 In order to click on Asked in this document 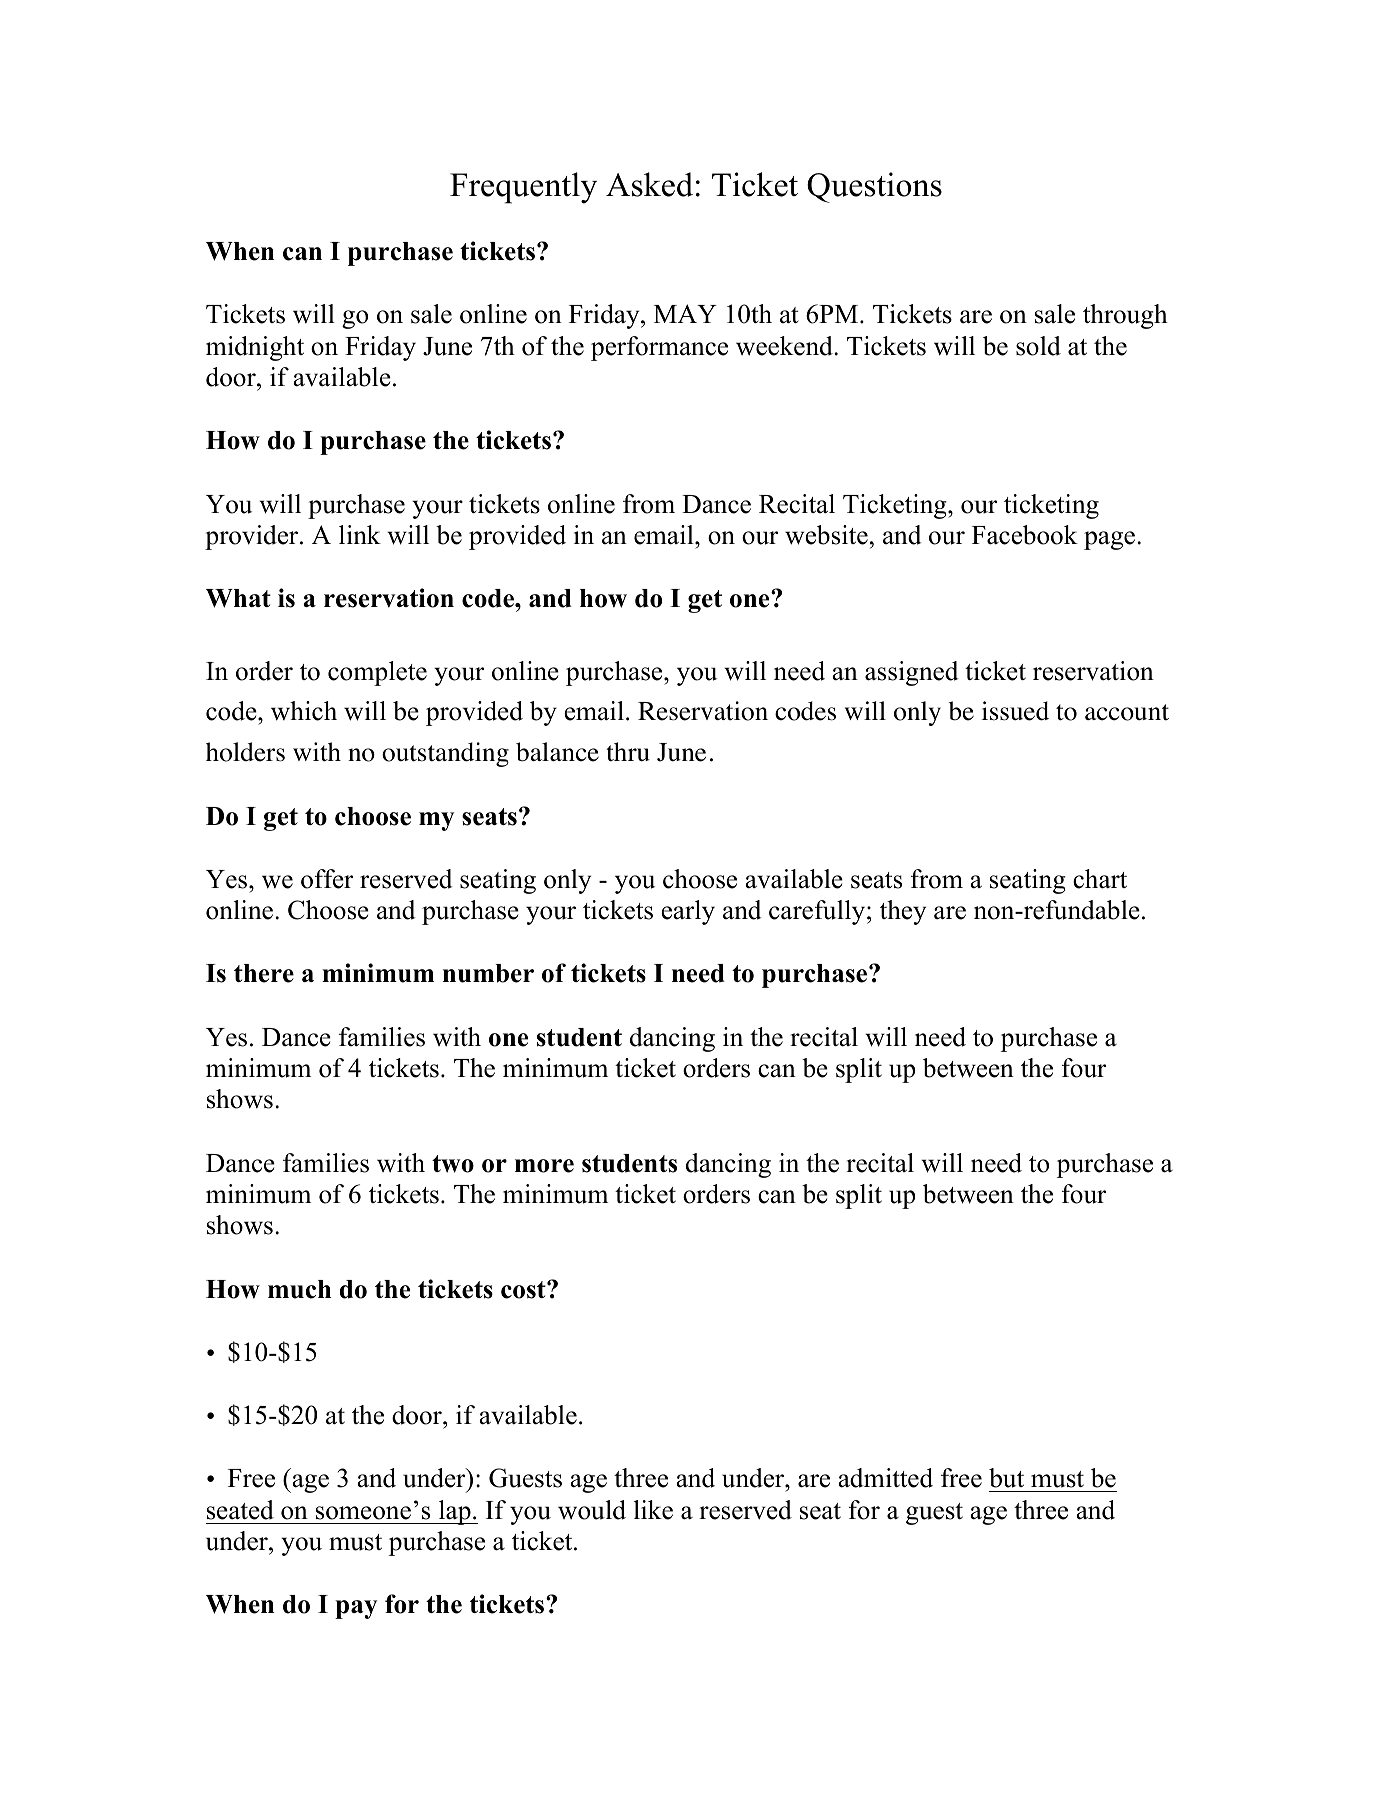, I will do `click(649, 184)`.
